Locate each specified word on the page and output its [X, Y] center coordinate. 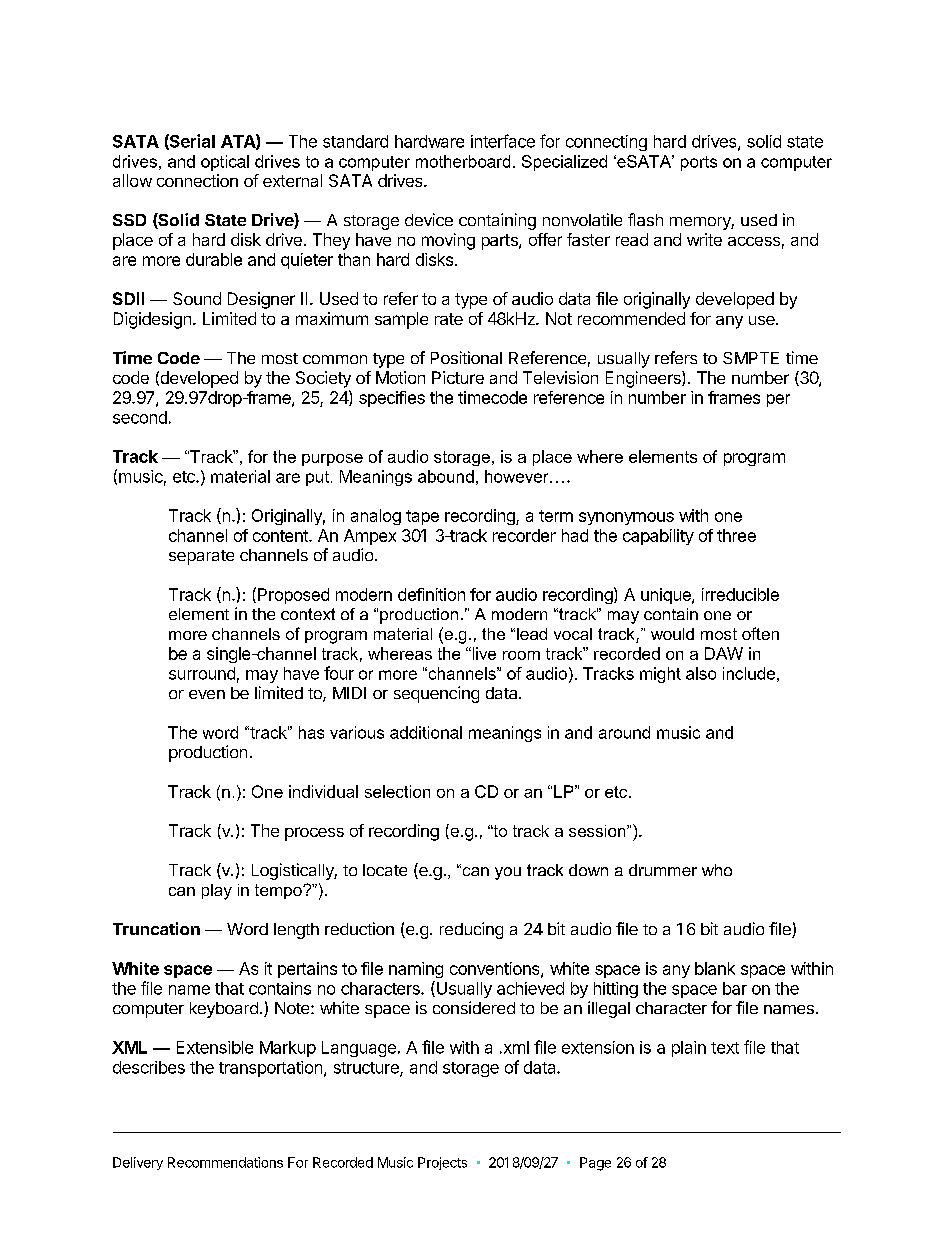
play [217, 892]
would [672, 634]
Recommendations [225, 1162]
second [140, 417]
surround [202, 673]
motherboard [463, 161]
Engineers [644, 379]
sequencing [436, 694]
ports [699, 163]
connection [197, 180]
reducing [471, 930]
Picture [458, 377]
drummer [663, 870]
